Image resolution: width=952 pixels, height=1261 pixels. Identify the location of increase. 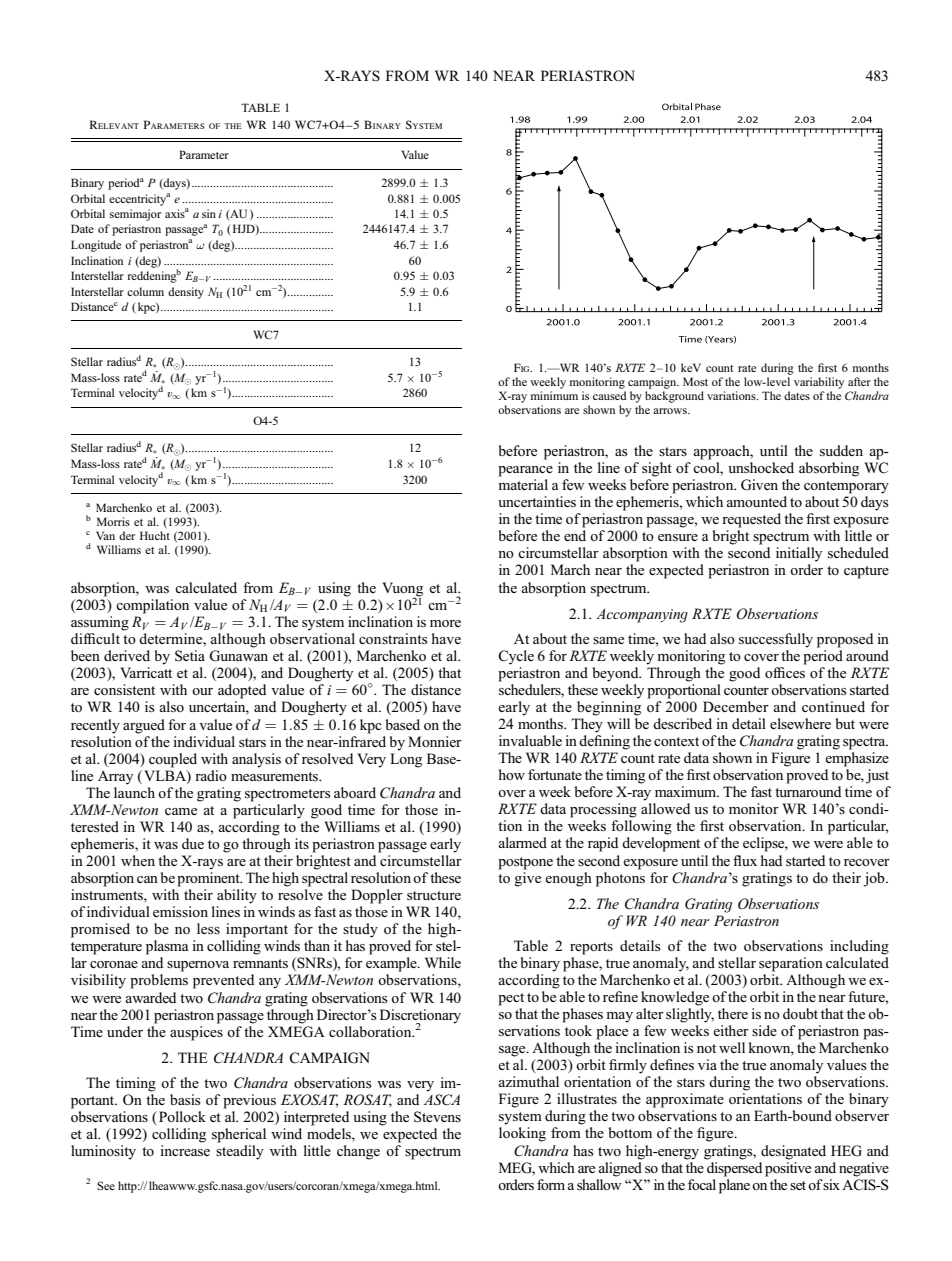
(185, 1150).
